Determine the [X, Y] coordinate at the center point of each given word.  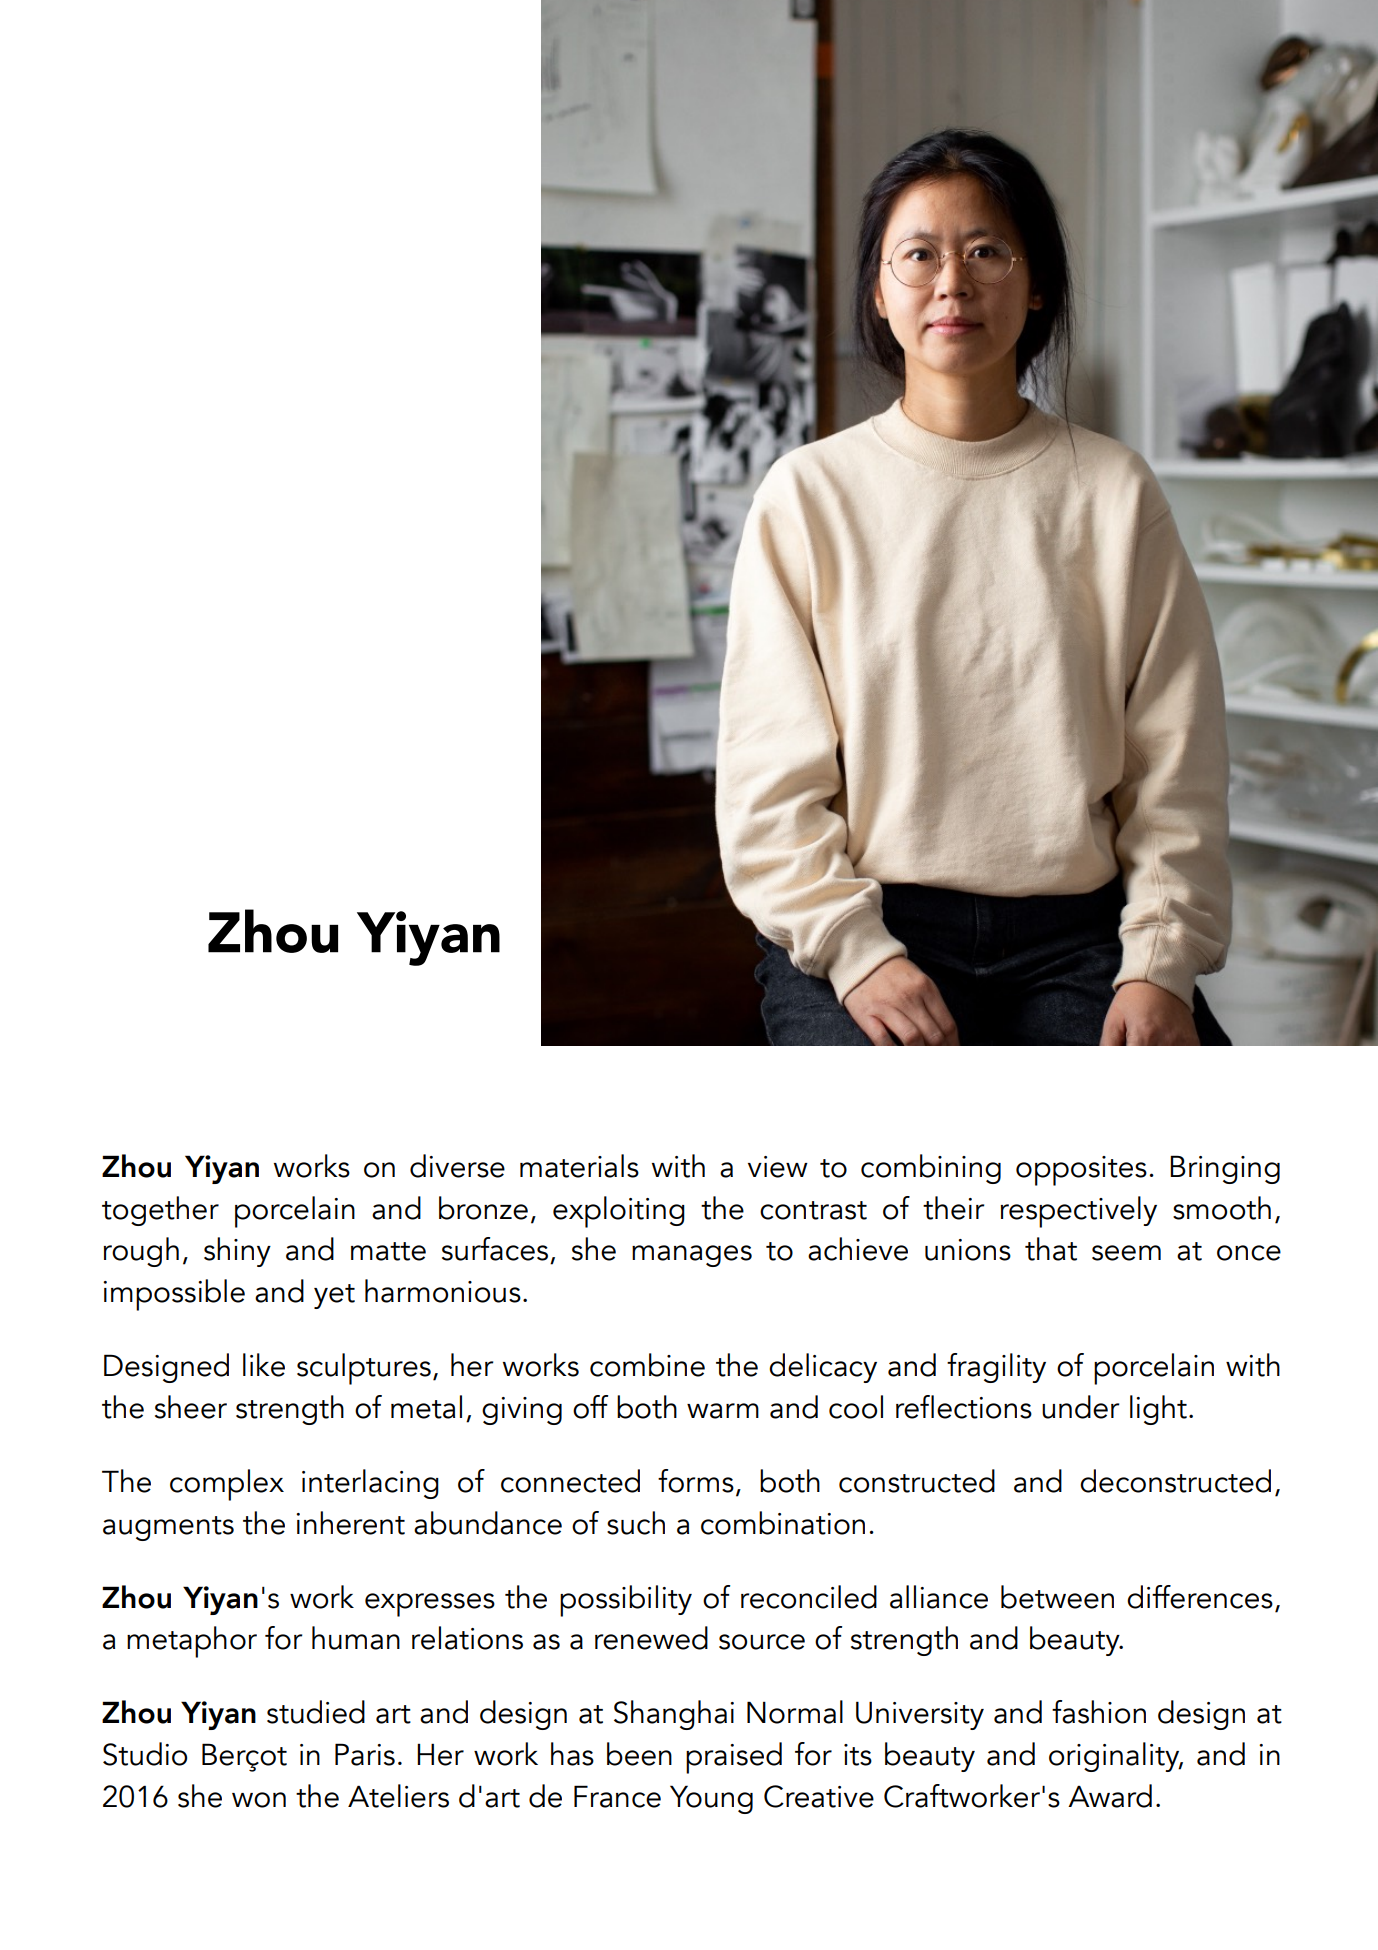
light [1158, 1410]
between [1057, 1597]
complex [227, 1485]
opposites [1081, 1171]
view [778, 1167]
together [160, 1211]
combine [647, 1365]
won [259, 1800]
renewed [651, 1638]
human [356, 1638]
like [264, 1365]
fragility [996, 1368]
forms [696, 1481]
